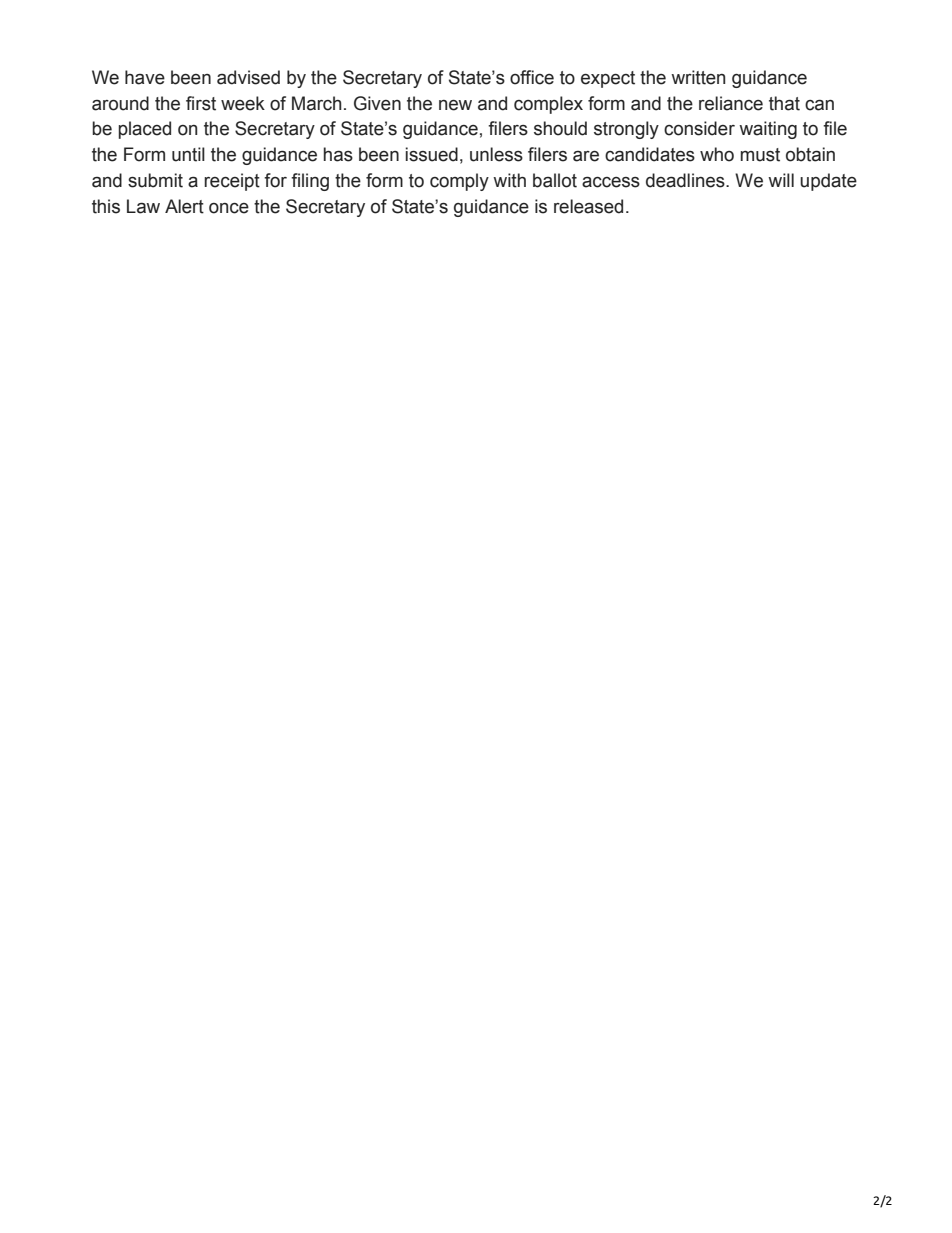 This screenshot has height=1233, width=952. Describe the element at coordinates (201, 103) in the screenshot. I see `first` at that location.
